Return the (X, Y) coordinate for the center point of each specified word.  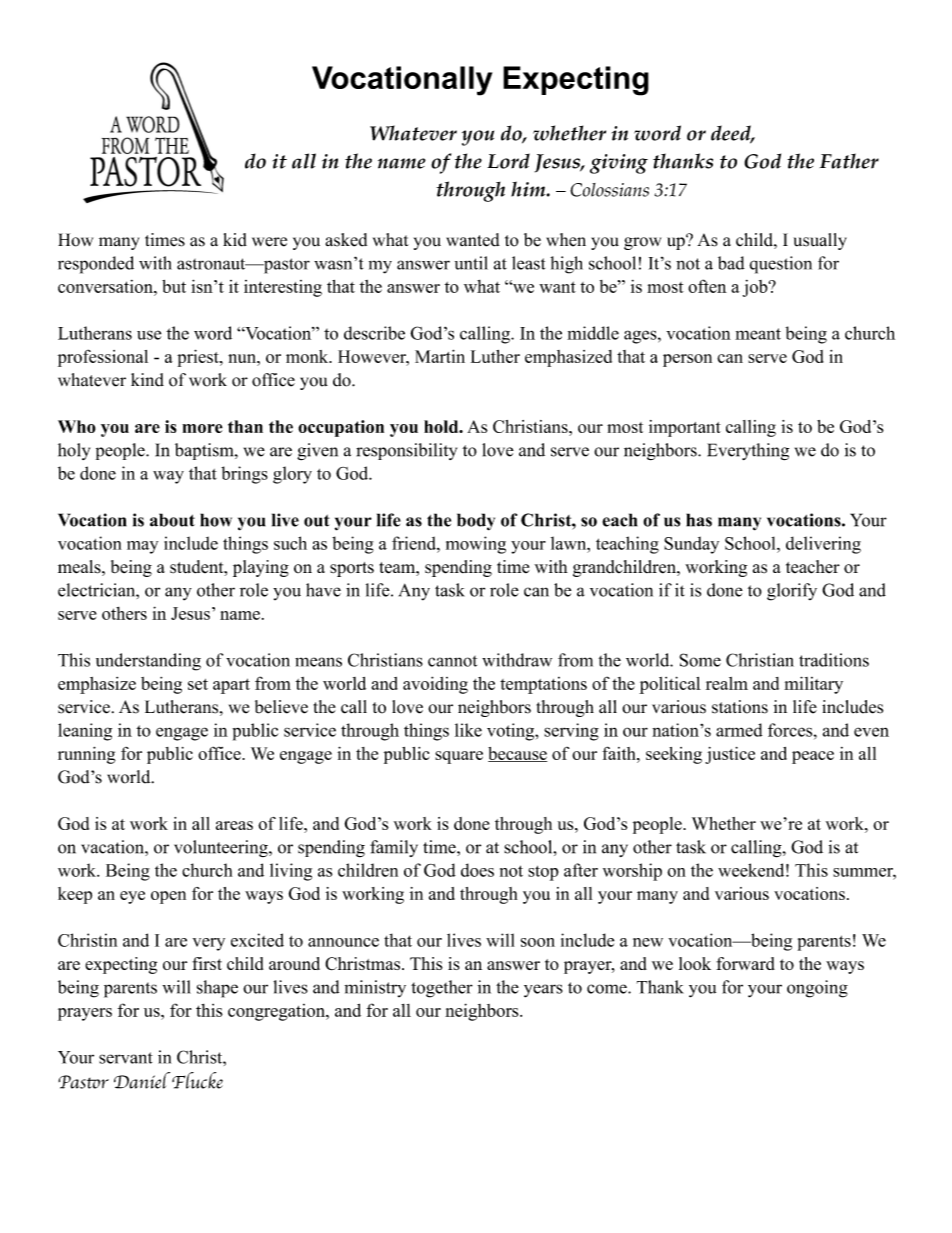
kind (147, 380)
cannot (452, 661)
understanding (148, 662)
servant (126, 1058)
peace (813, 757)
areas (234, 825)
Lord (508, 161)
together (442, 989)
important (685, 428)
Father (849, 161)
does (477, 870)
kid (235, 240)
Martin (440, 356)
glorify (792, 592)
